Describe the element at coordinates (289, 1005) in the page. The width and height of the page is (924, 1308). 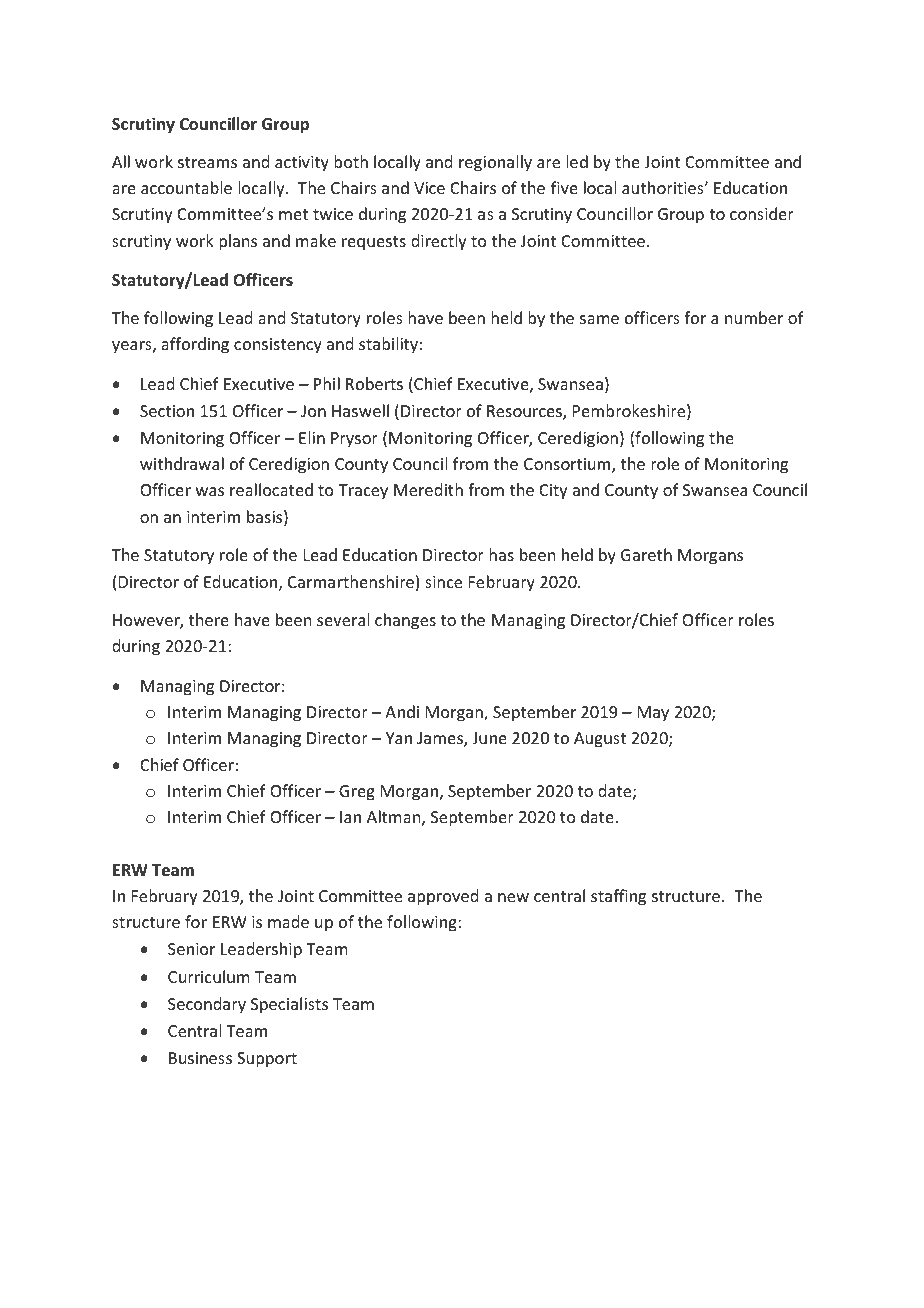
I see `Specialists` at that location.
